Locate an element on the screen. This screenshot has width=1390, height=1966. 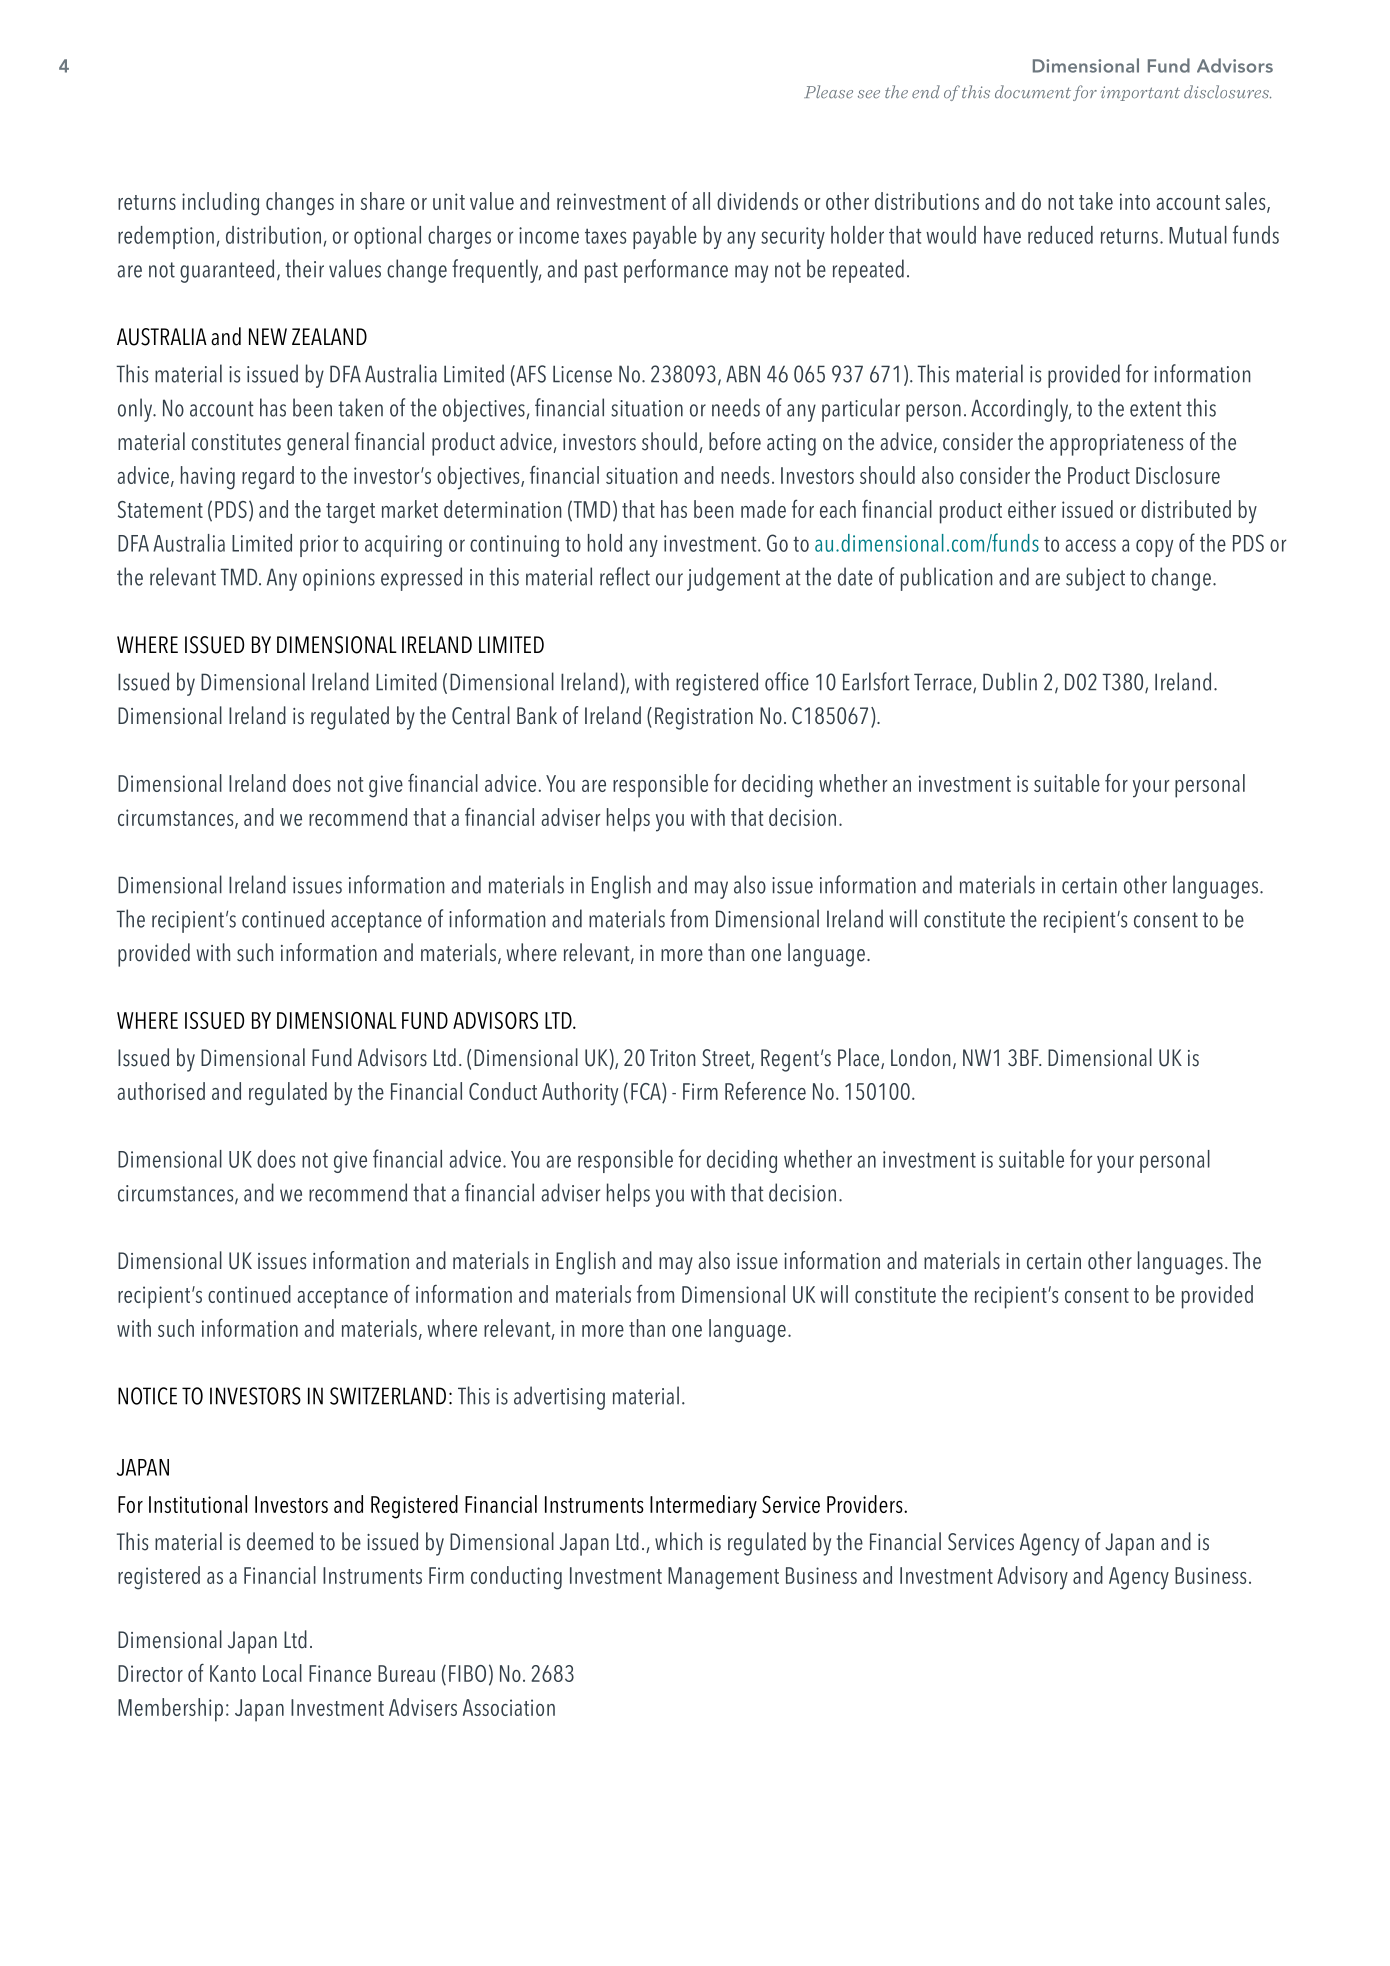
all is located at coordinates (701, 201).
